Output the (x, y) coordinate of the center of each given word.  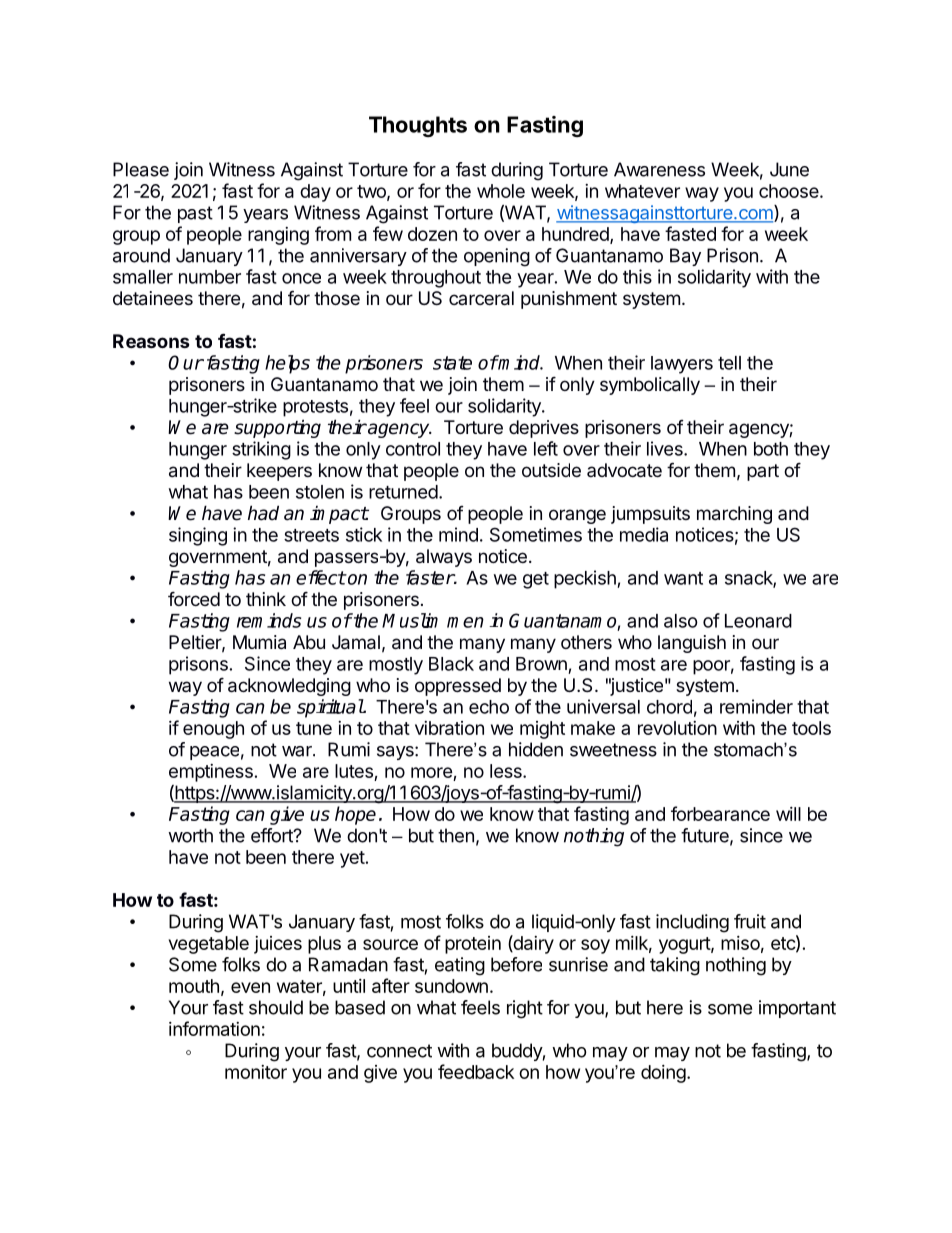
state (452, 363)
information (214, 1028)
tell (729, 363)
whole (501, 191)
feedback (476, 1071)
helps (287, 364)
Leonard (758, 621)
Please (141, 169)
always (444, 558)
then (456, 835)
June (789, 169)
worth (190, 835)
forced (194, 598)
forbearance (720, 813)
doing (663, 1074)
